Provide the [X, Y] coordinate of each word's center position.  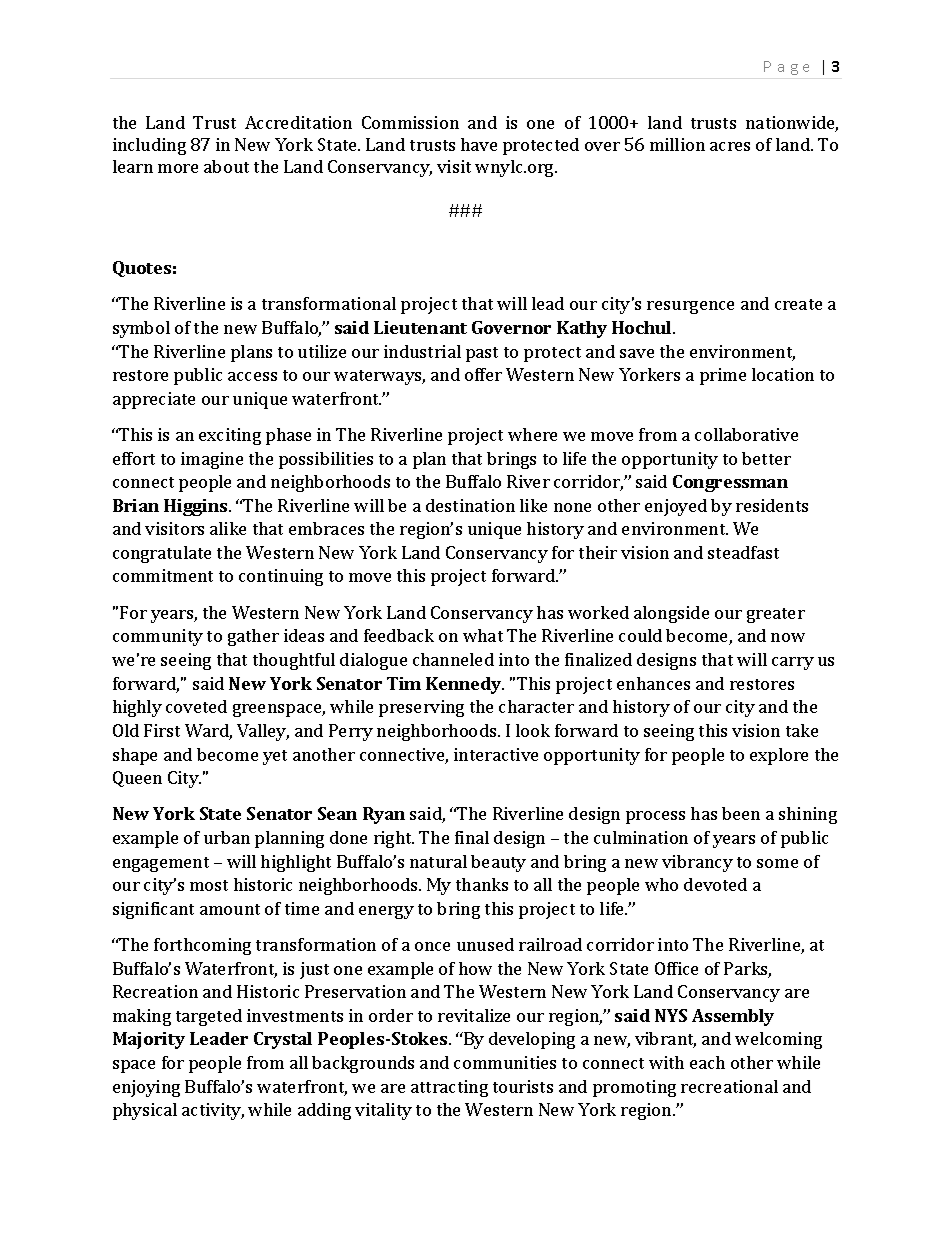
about [226, 166]
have [479, 144]
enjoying [146, 1088]
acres [730, 146]
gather [253, 637]
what [483, 635]
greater [776, 615]
